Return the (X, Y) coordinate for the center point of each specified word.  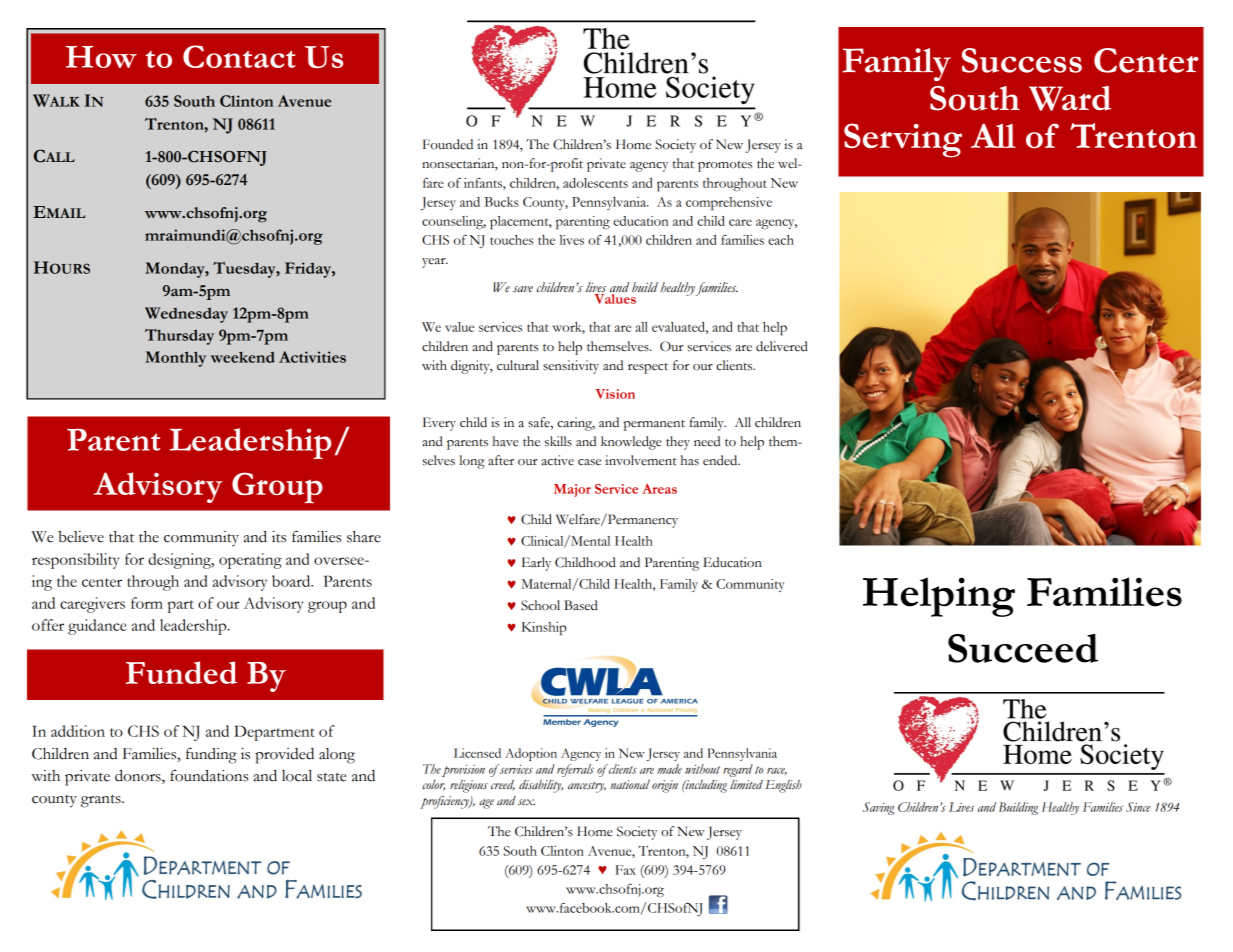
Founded (448, 144)
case (589, 462)
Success (1022, 60)
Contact (239, 56)
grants (102, 801)
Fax (625, 870)
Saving (878, 808)
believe (81, 537)
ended (721, 460)
